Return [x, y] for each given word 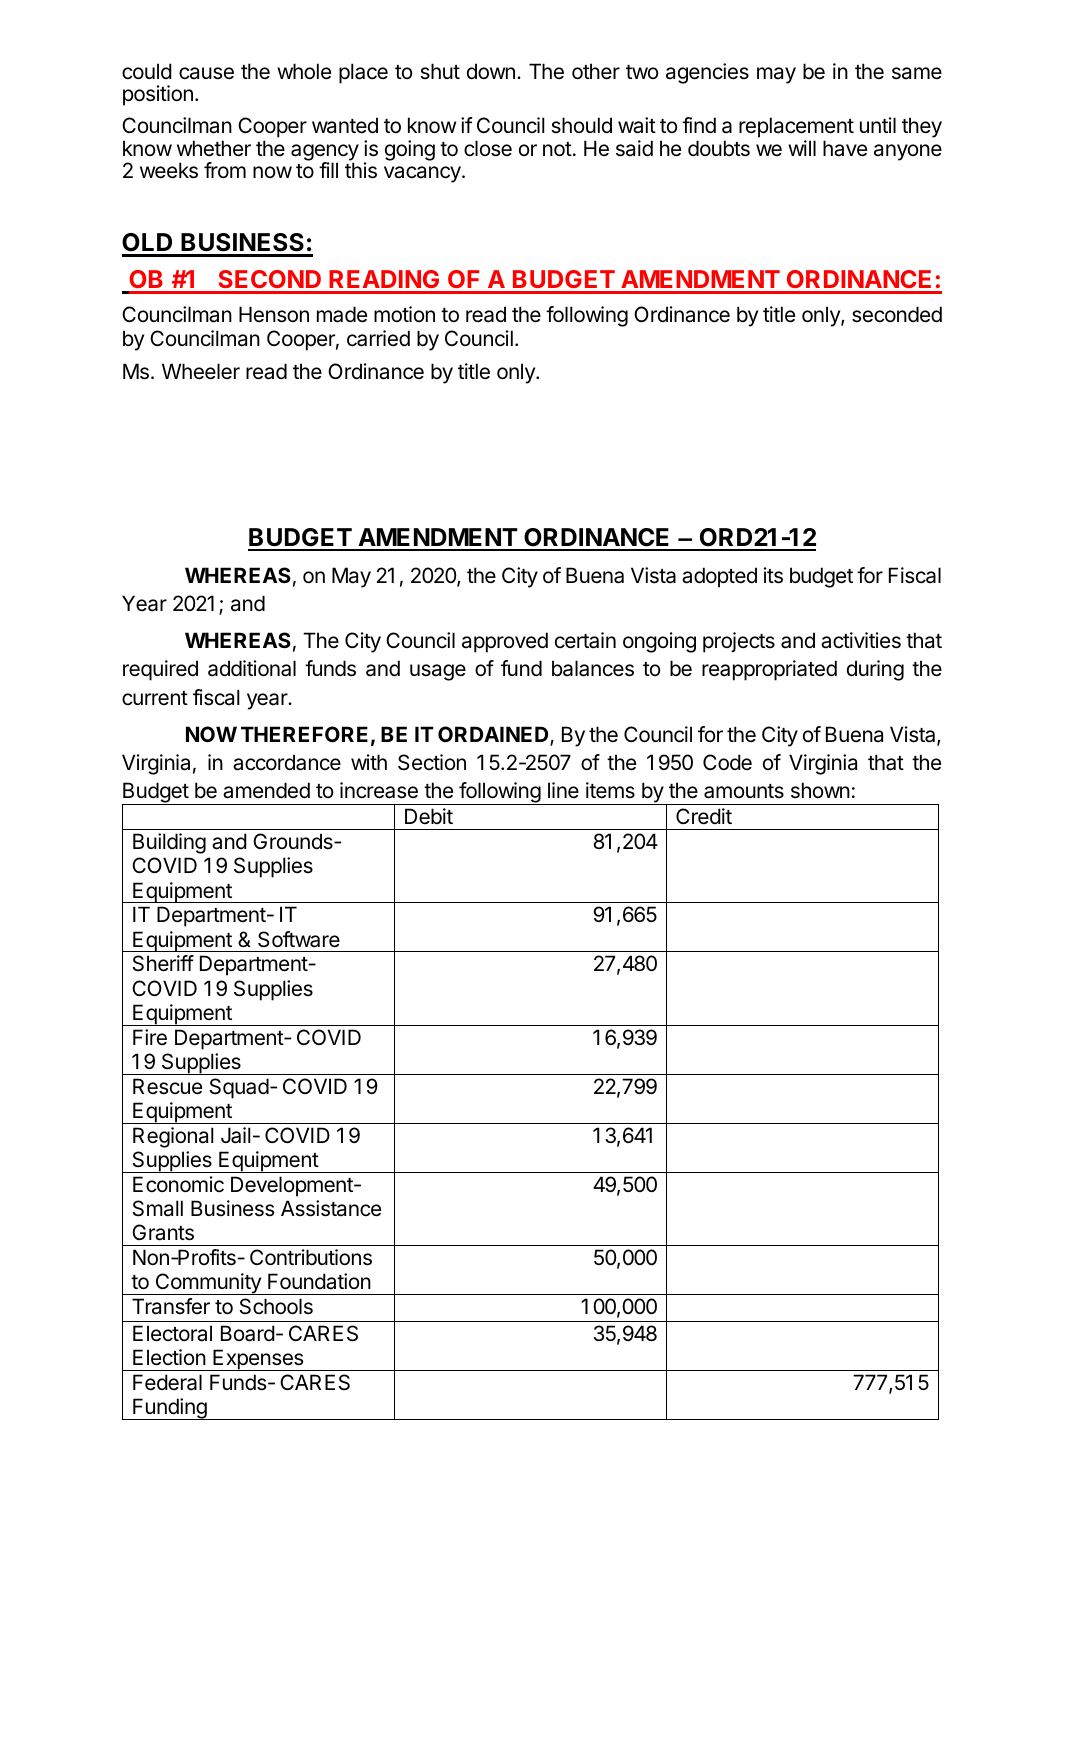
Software [299, 939]
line [563, 790]
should [581, 125]
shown [820, 790]
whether [214, 148]
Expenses [258, 1360]
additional [252, 668]
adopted [719, 577]
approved [505, 642]
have [845, 148]
